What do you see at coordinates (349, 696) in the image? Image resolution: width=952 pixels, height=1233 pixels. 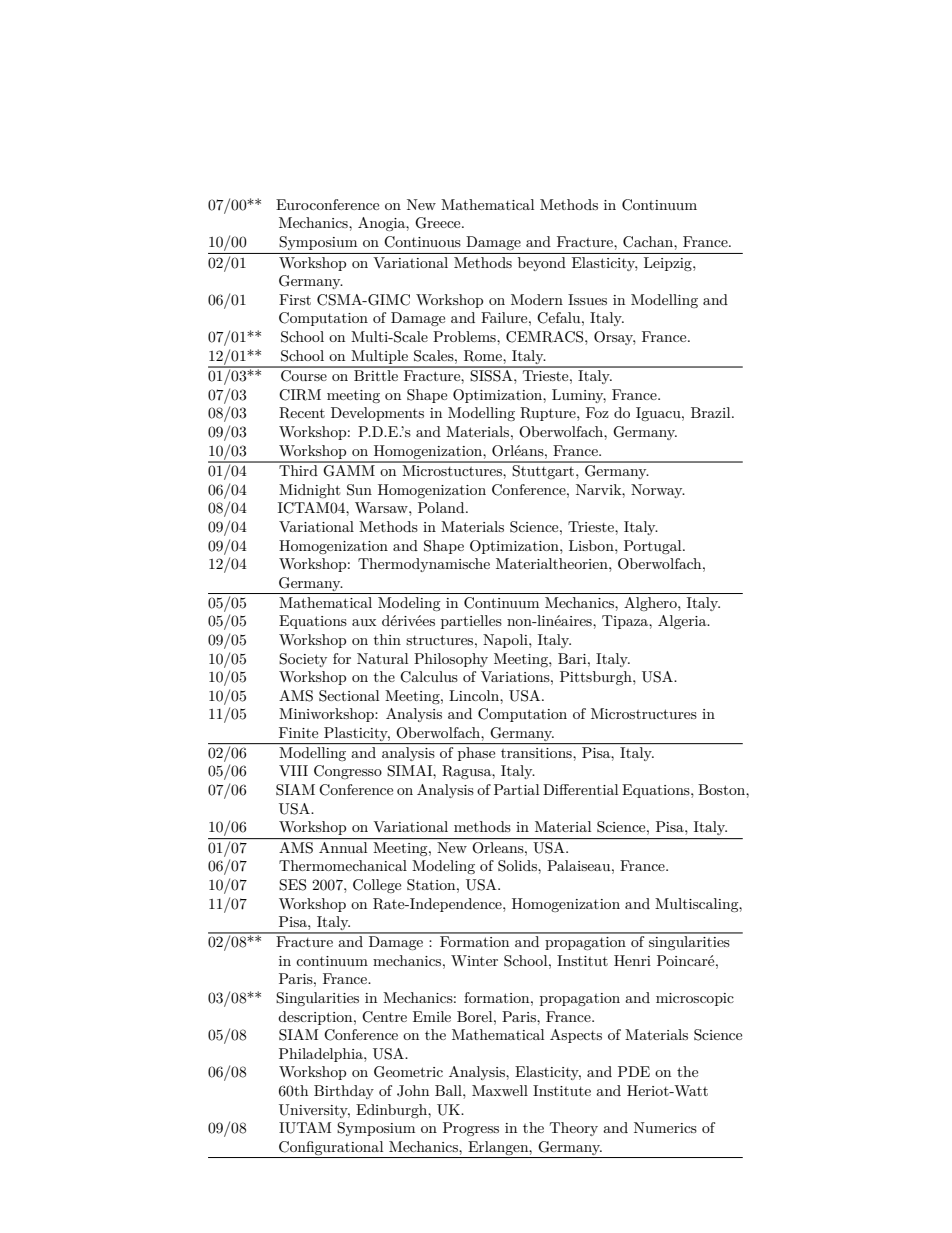 I see `Sectional` at bounding box center [349, 696].
